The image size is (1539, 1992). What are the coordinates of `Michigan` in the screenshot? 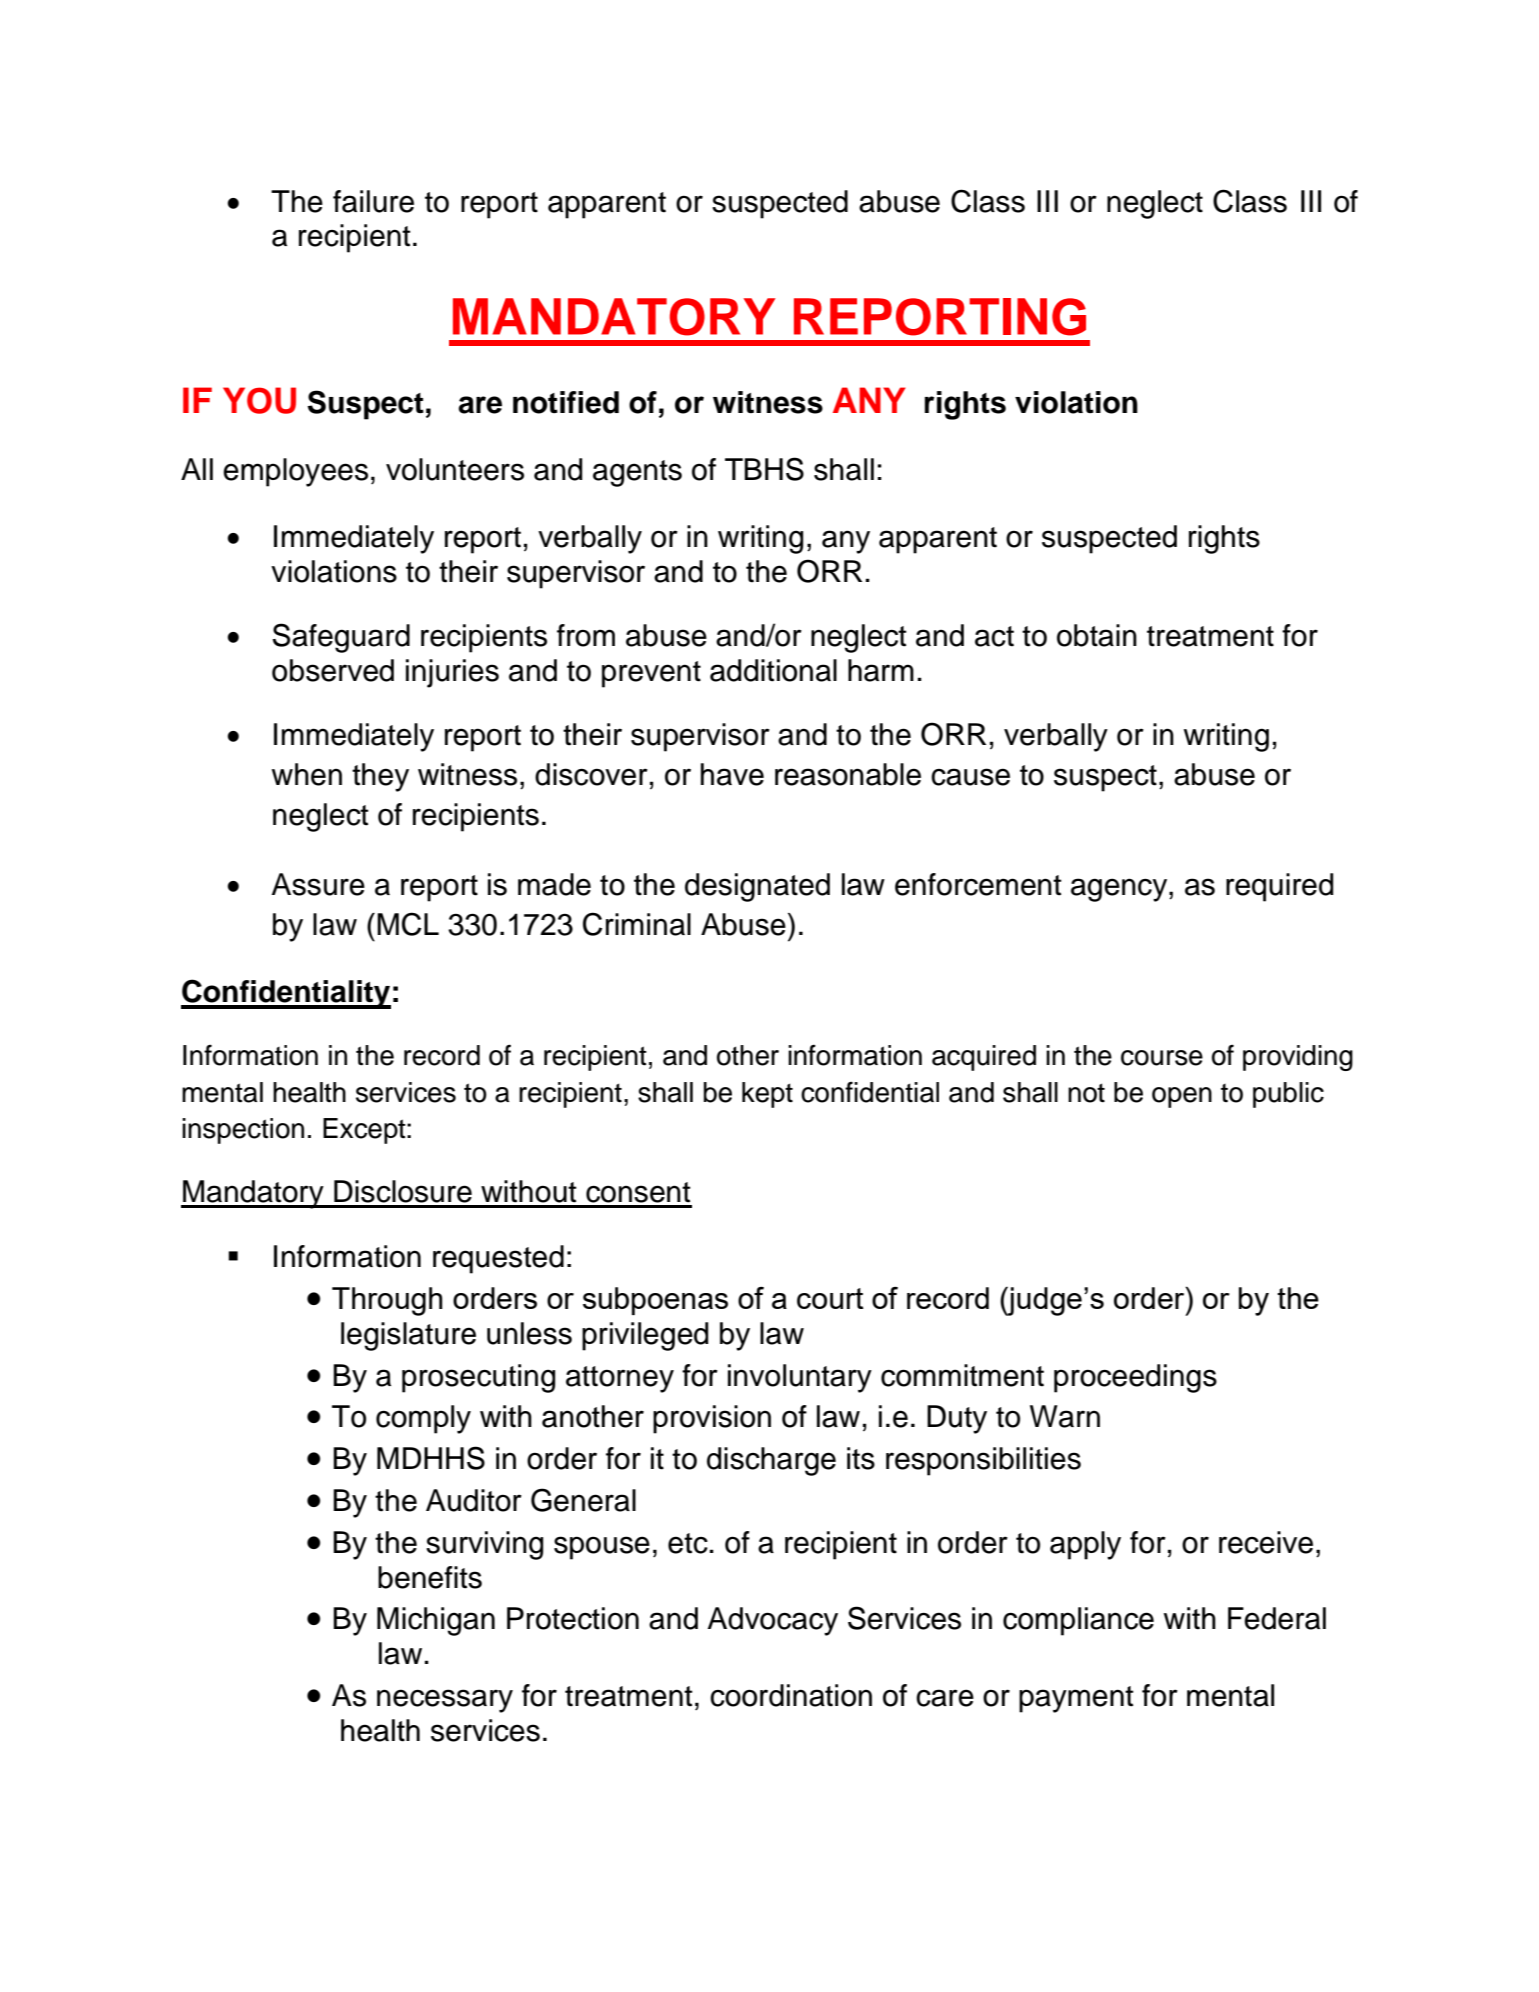 It's located at (436, 1621).
